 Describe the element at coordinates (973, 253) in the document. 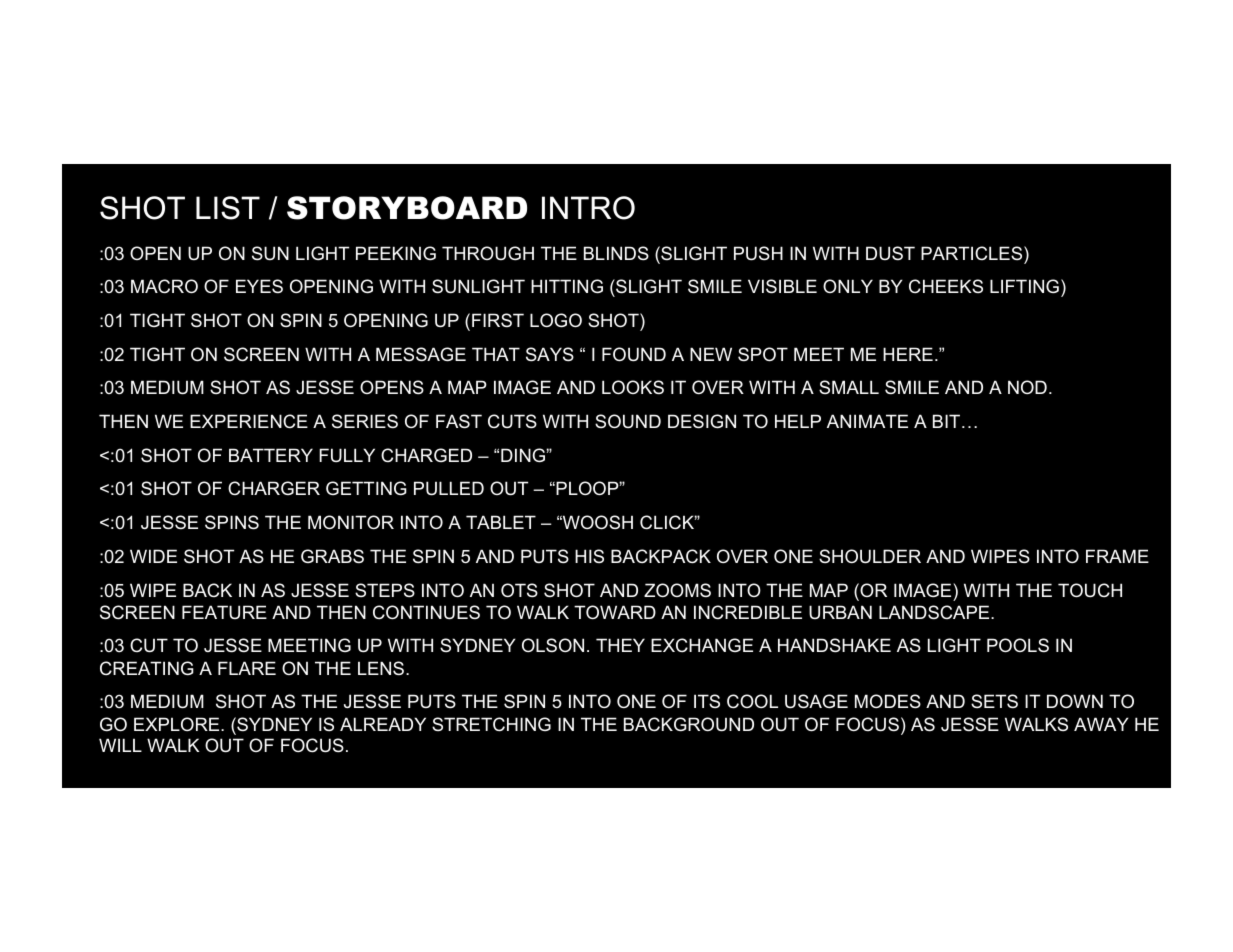

I see `PARTICLES` at that location.
